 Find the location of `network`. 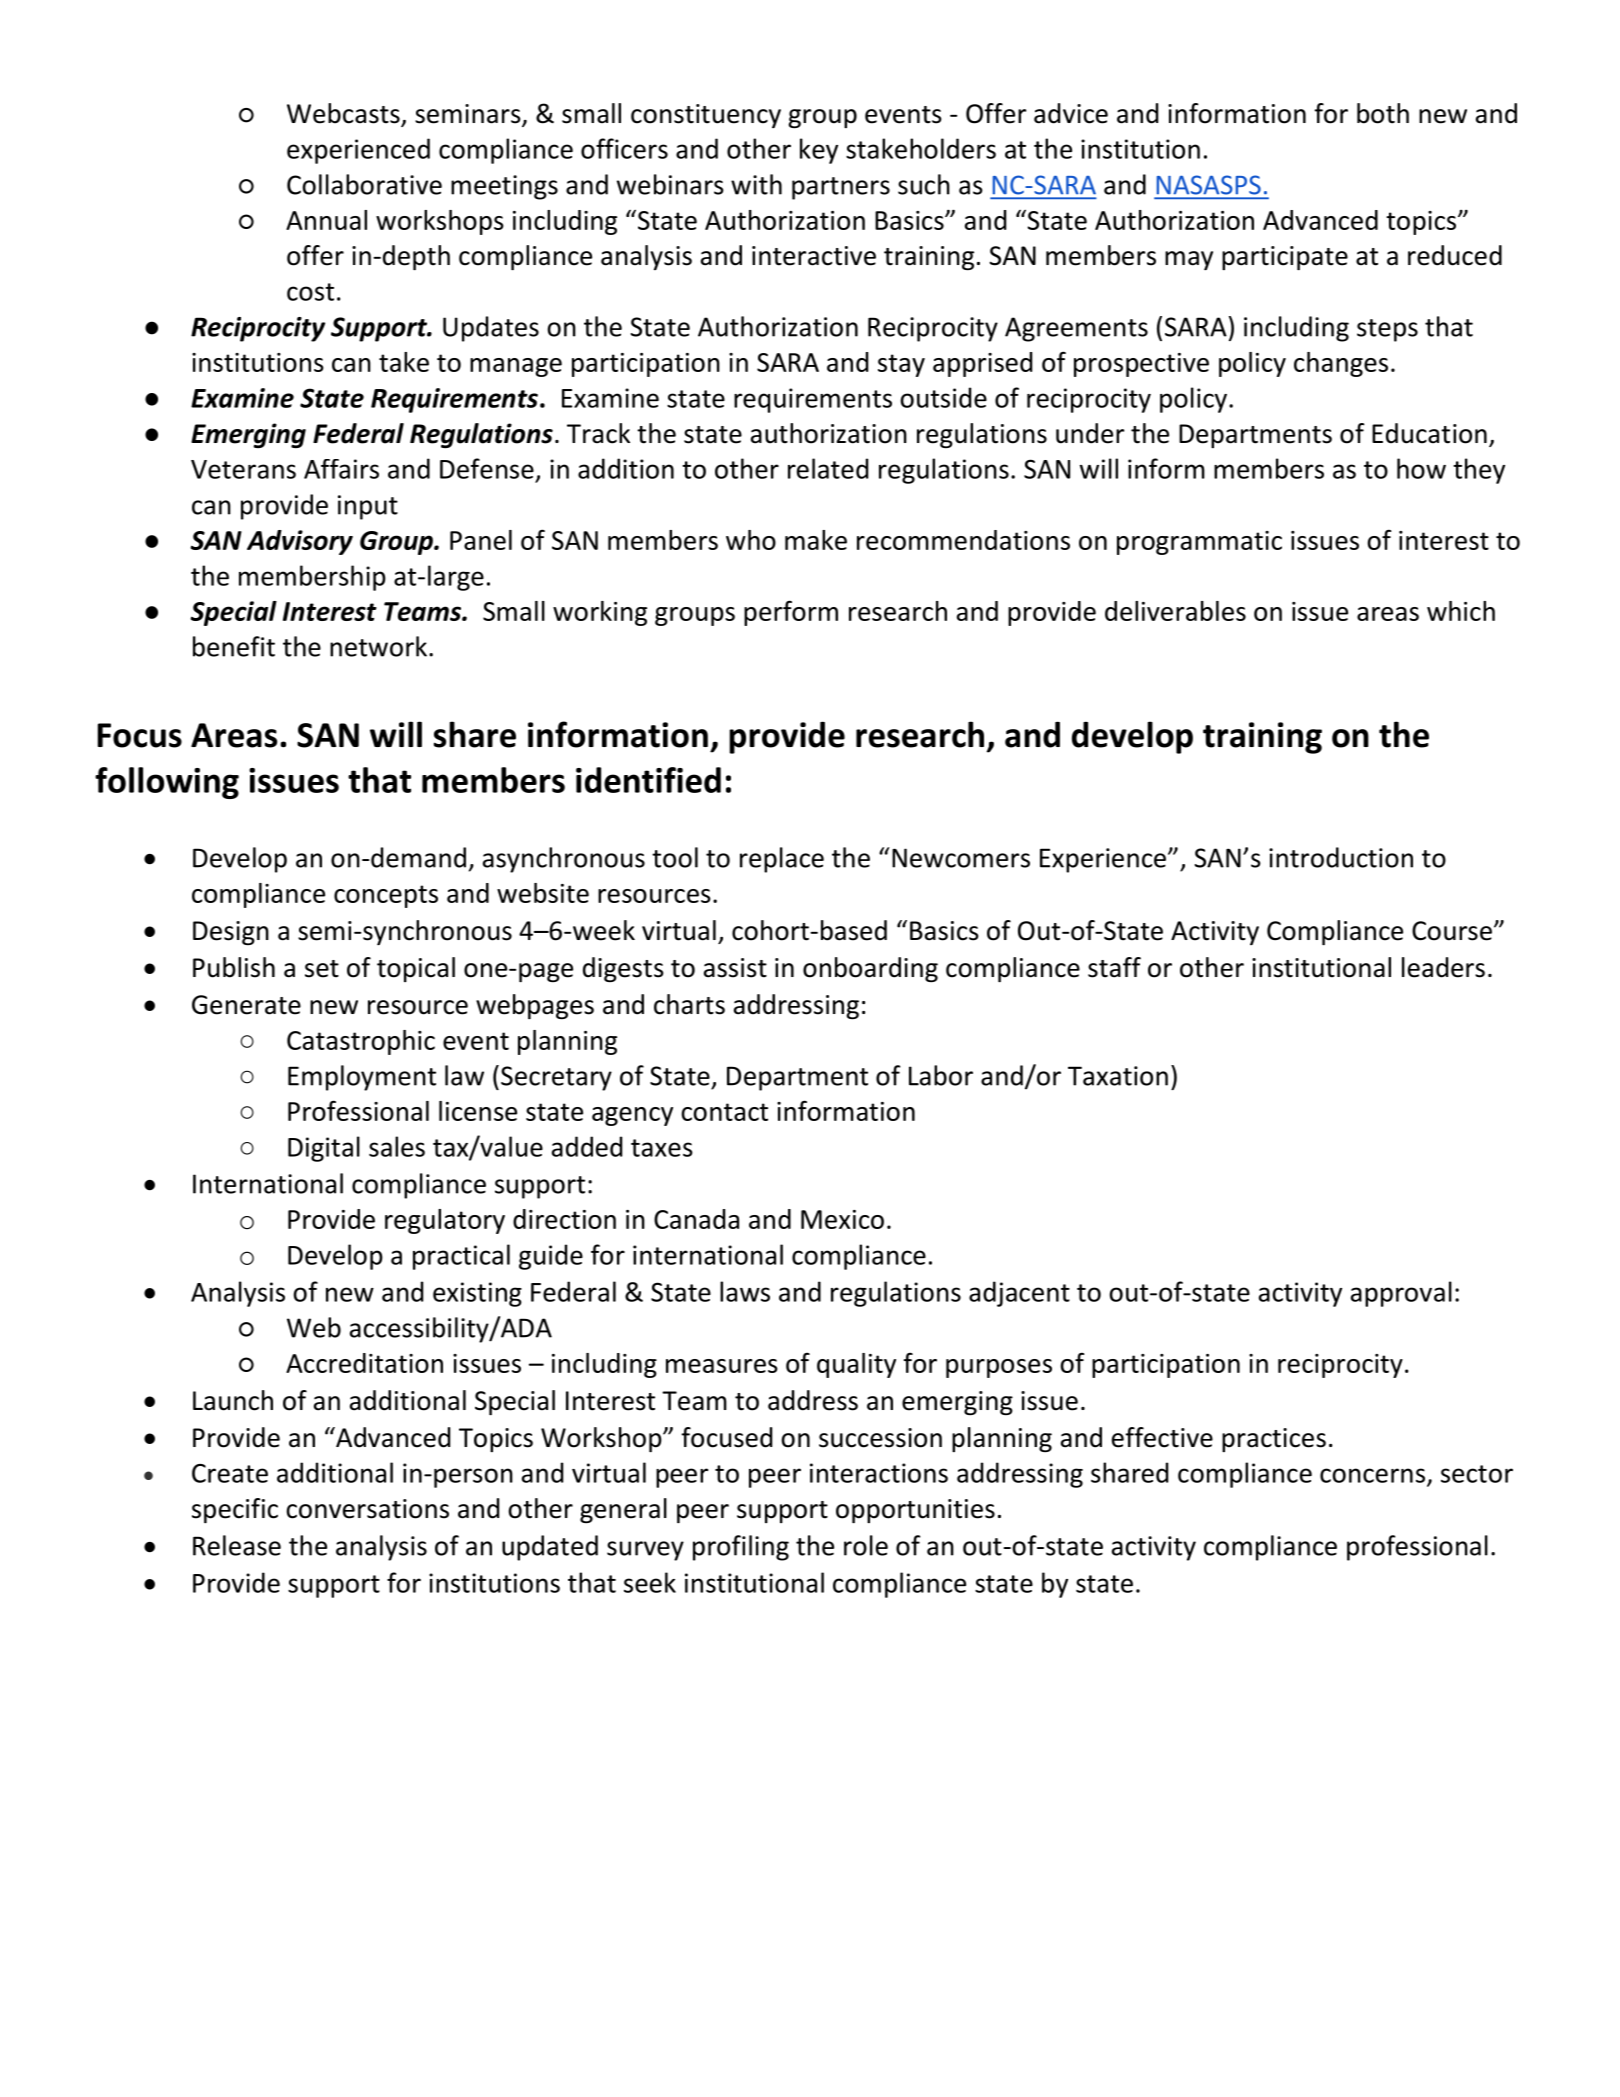

network is located at coordinates (378, 646).
